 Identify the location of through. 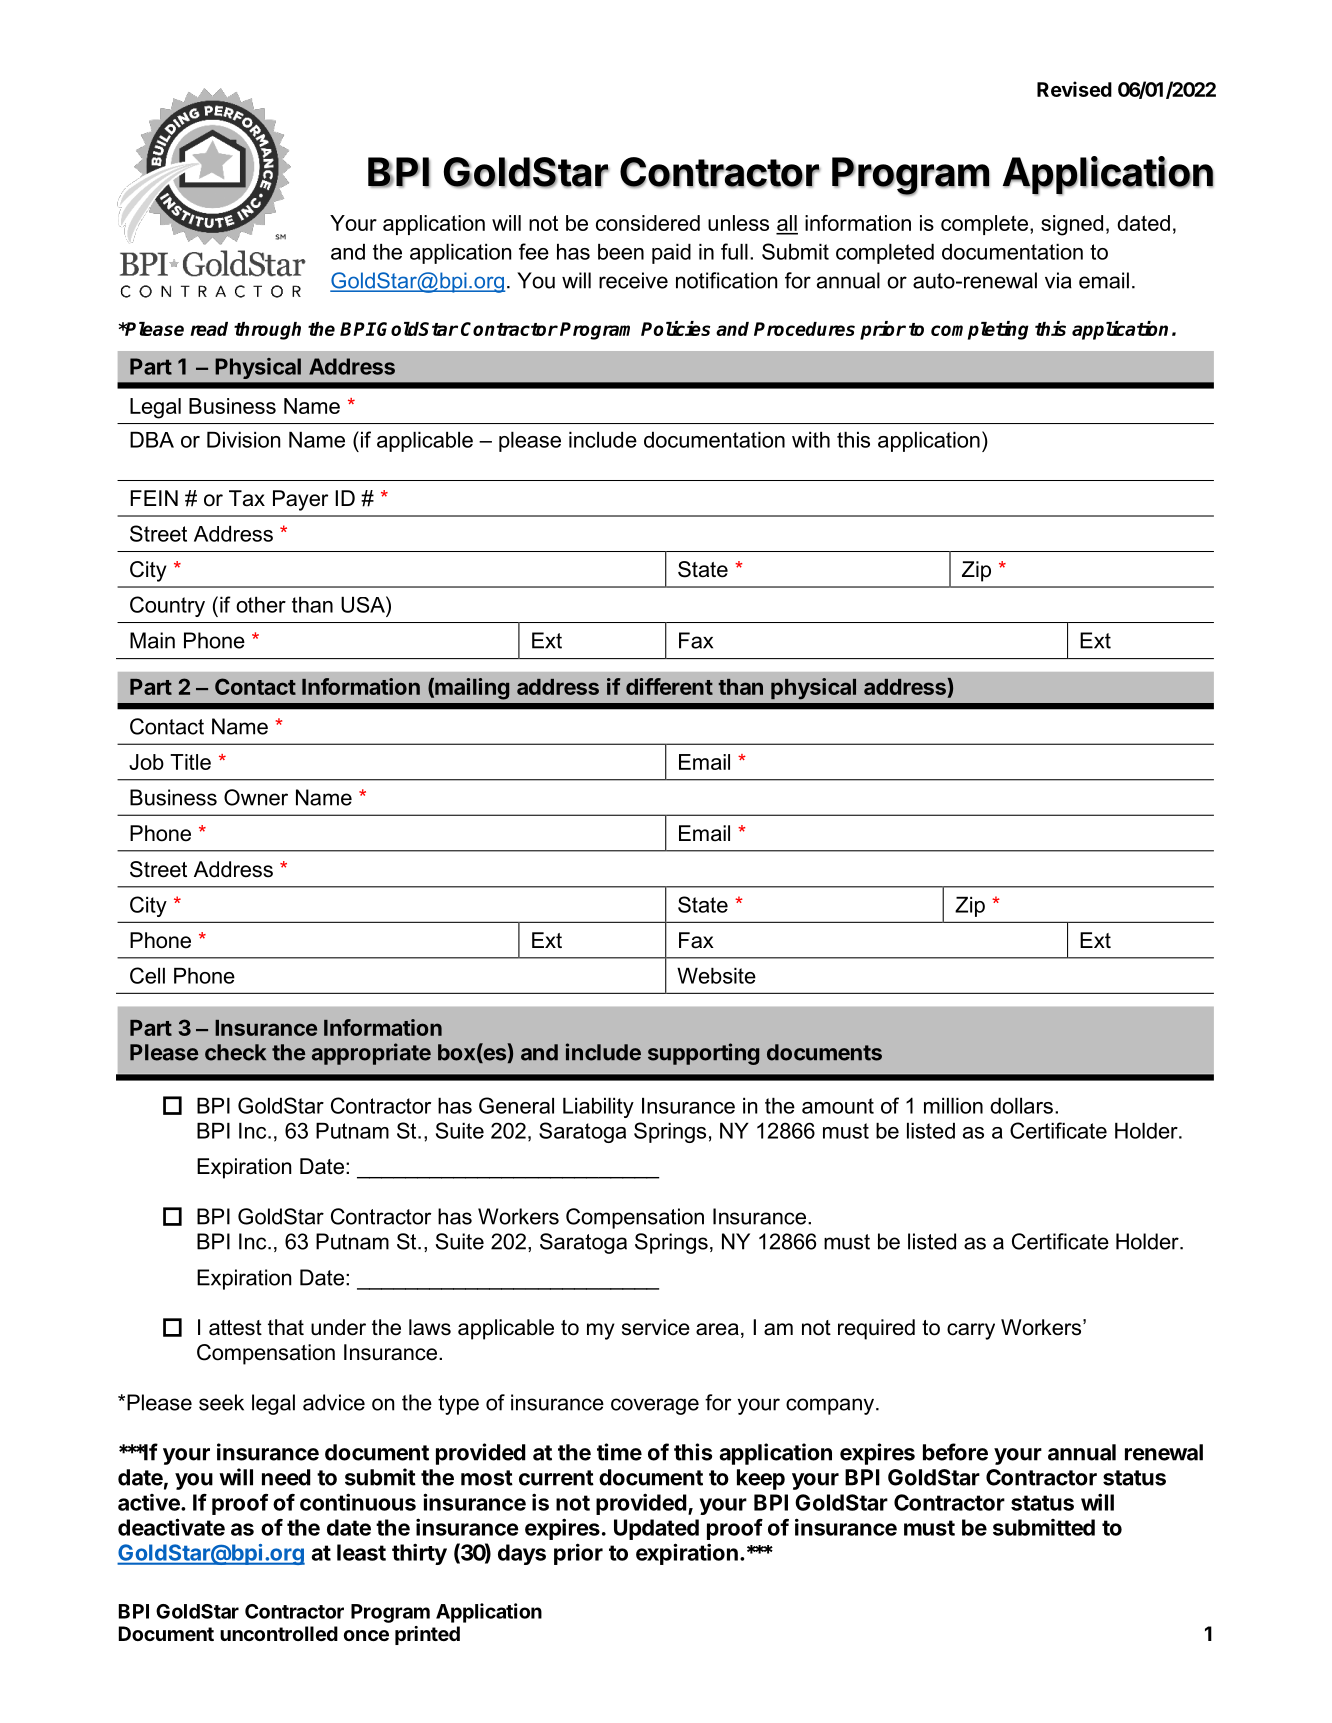
(267, 331).
